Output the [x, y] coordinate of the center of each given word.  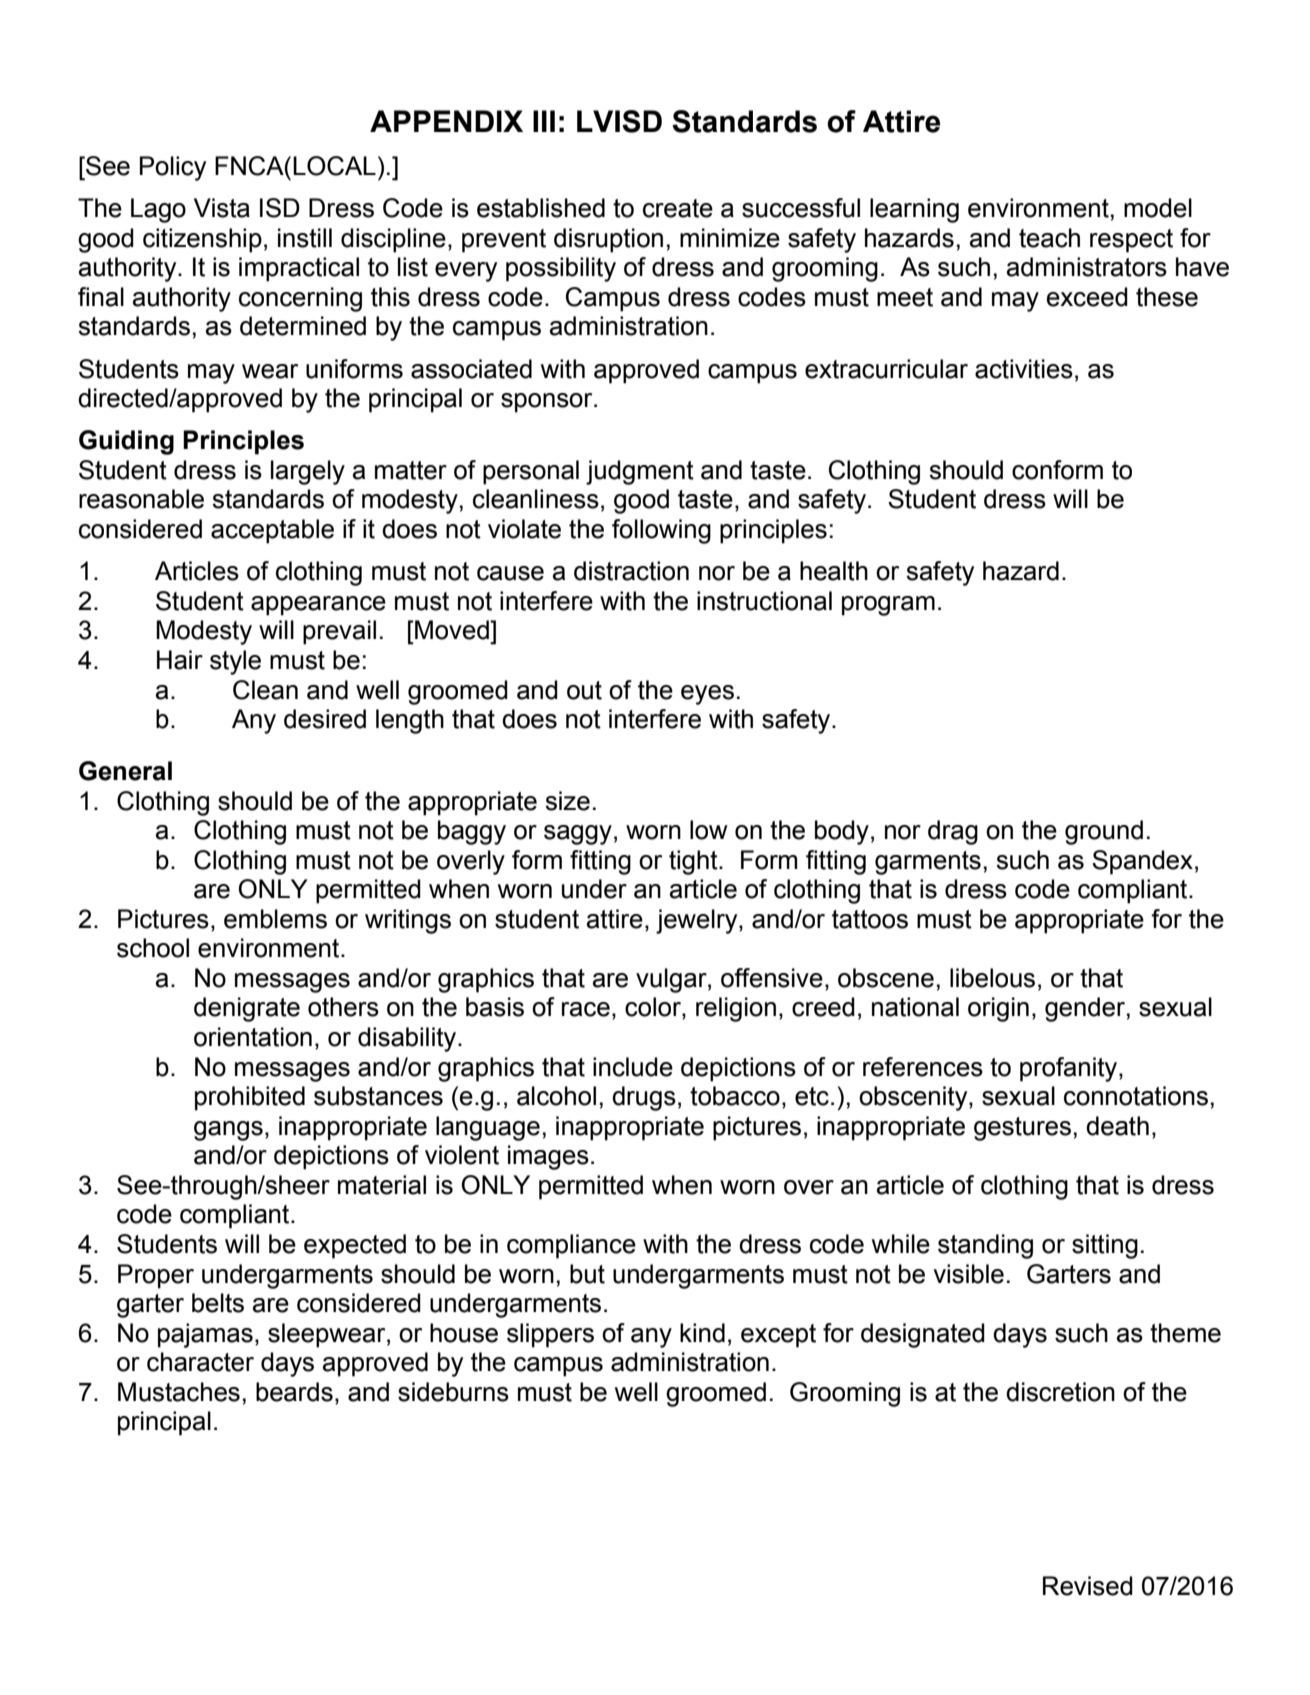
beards [294, 1392]
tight [694, 862]
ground [1104, 832]
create [678, 208]
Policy [173, 168]
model [1158, 208]
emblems [275, 919]
